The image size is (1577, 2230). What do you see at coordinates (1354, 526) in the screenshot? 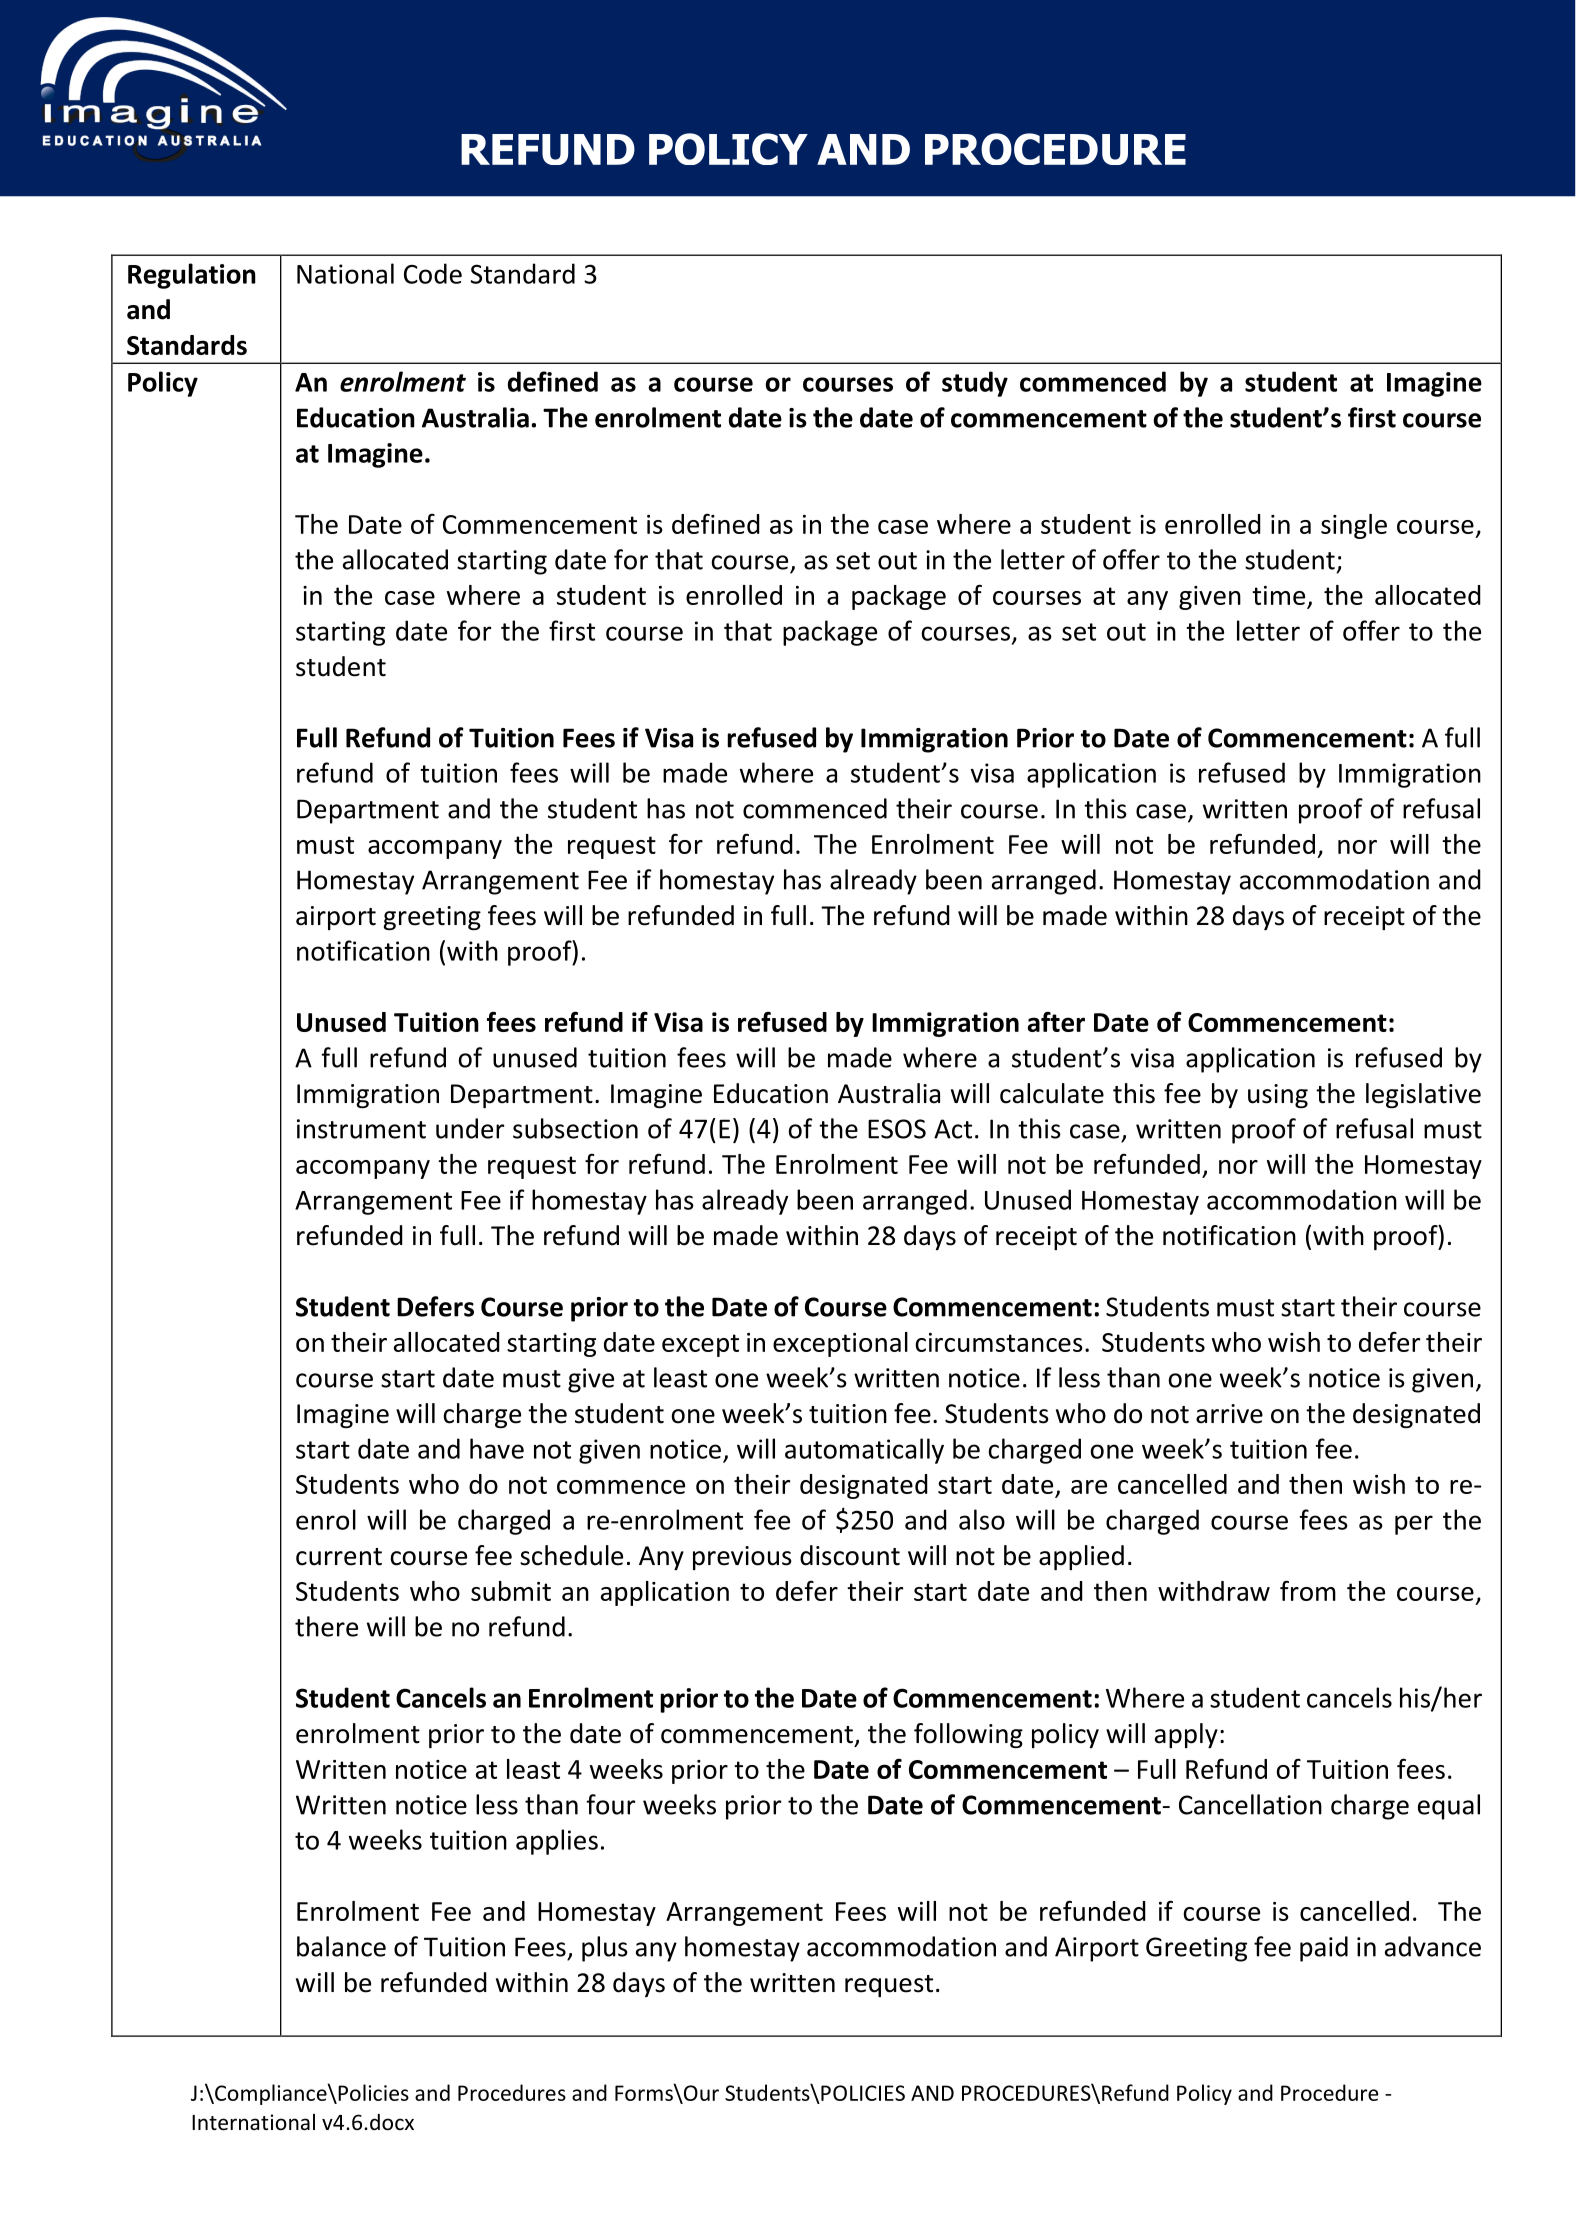
I see `single` at bounding box center [1354, 526].
